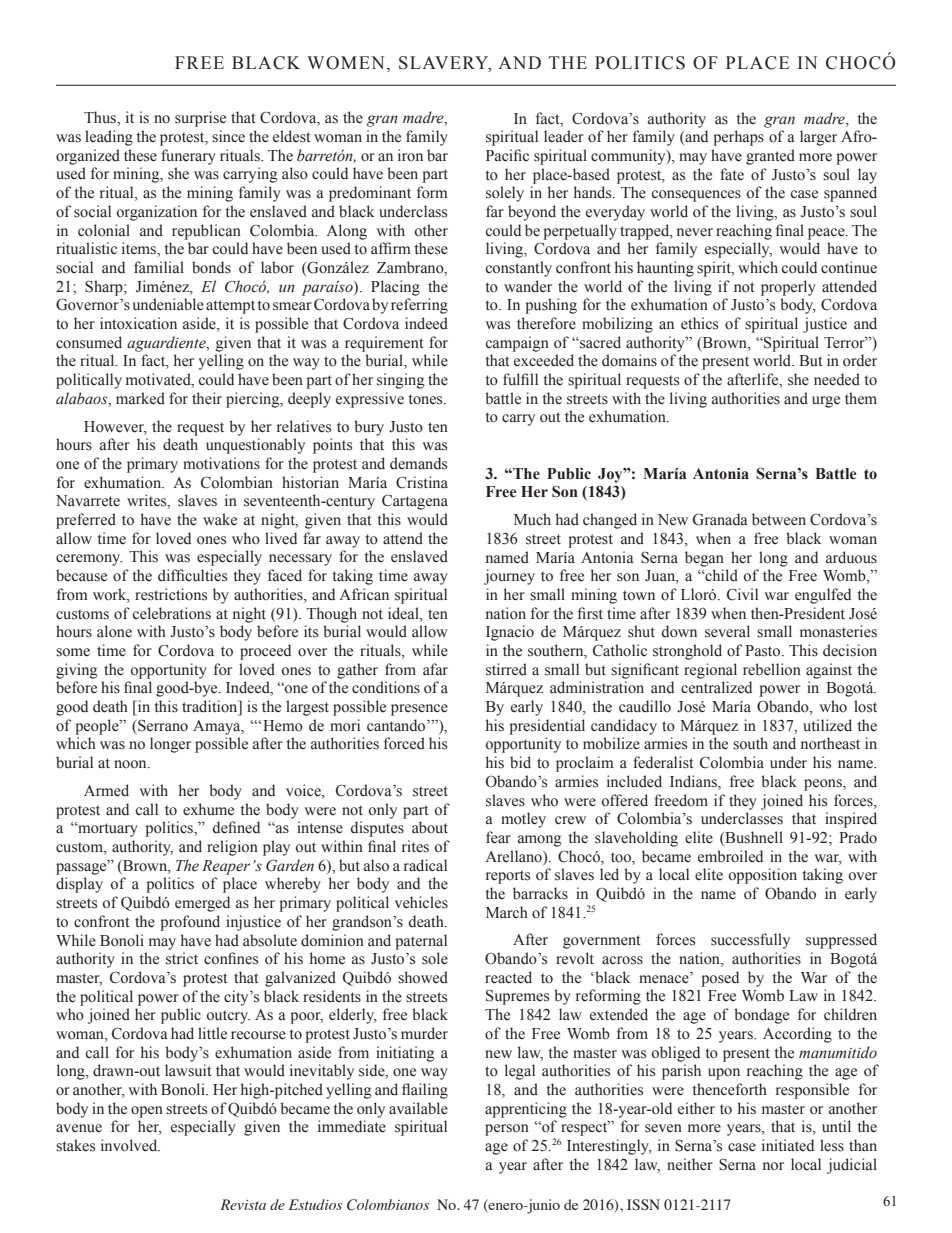 Image resolution: width=952 pixels, height=1233 pixels. Describe the element at coordinates (200, 119) in the image. I see `surprise` at that location.
